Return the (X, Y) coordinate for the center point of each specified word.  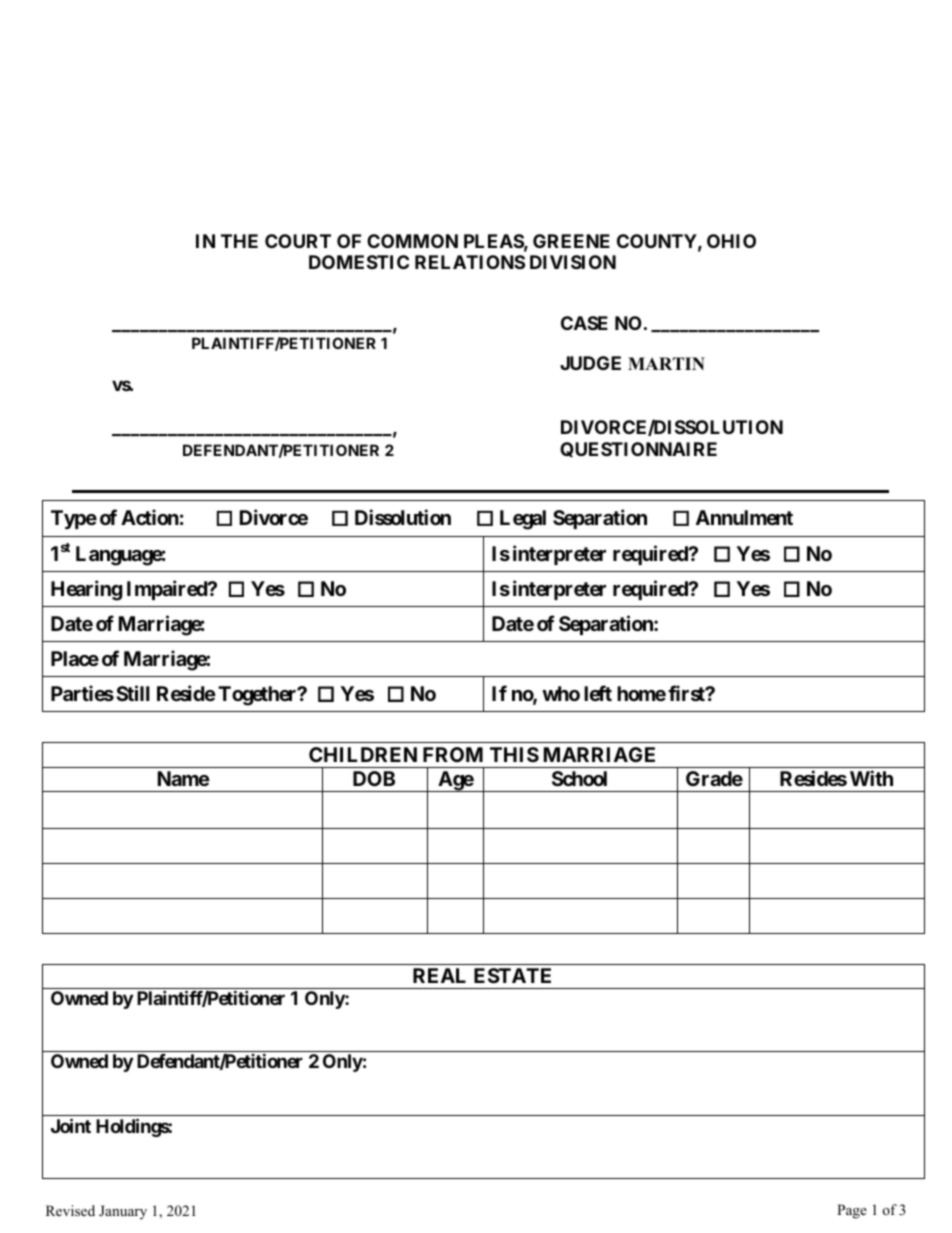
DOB (374, 778)
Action (150, 517)
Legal (523, 520)
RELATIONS (470, 262)
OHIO (731, 241)
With (871, 778)
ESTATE (512, 975)
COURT (298, 241)
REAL (439, 975)
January (123, 1212)
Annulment (744, 517)
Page (852, 1211)
